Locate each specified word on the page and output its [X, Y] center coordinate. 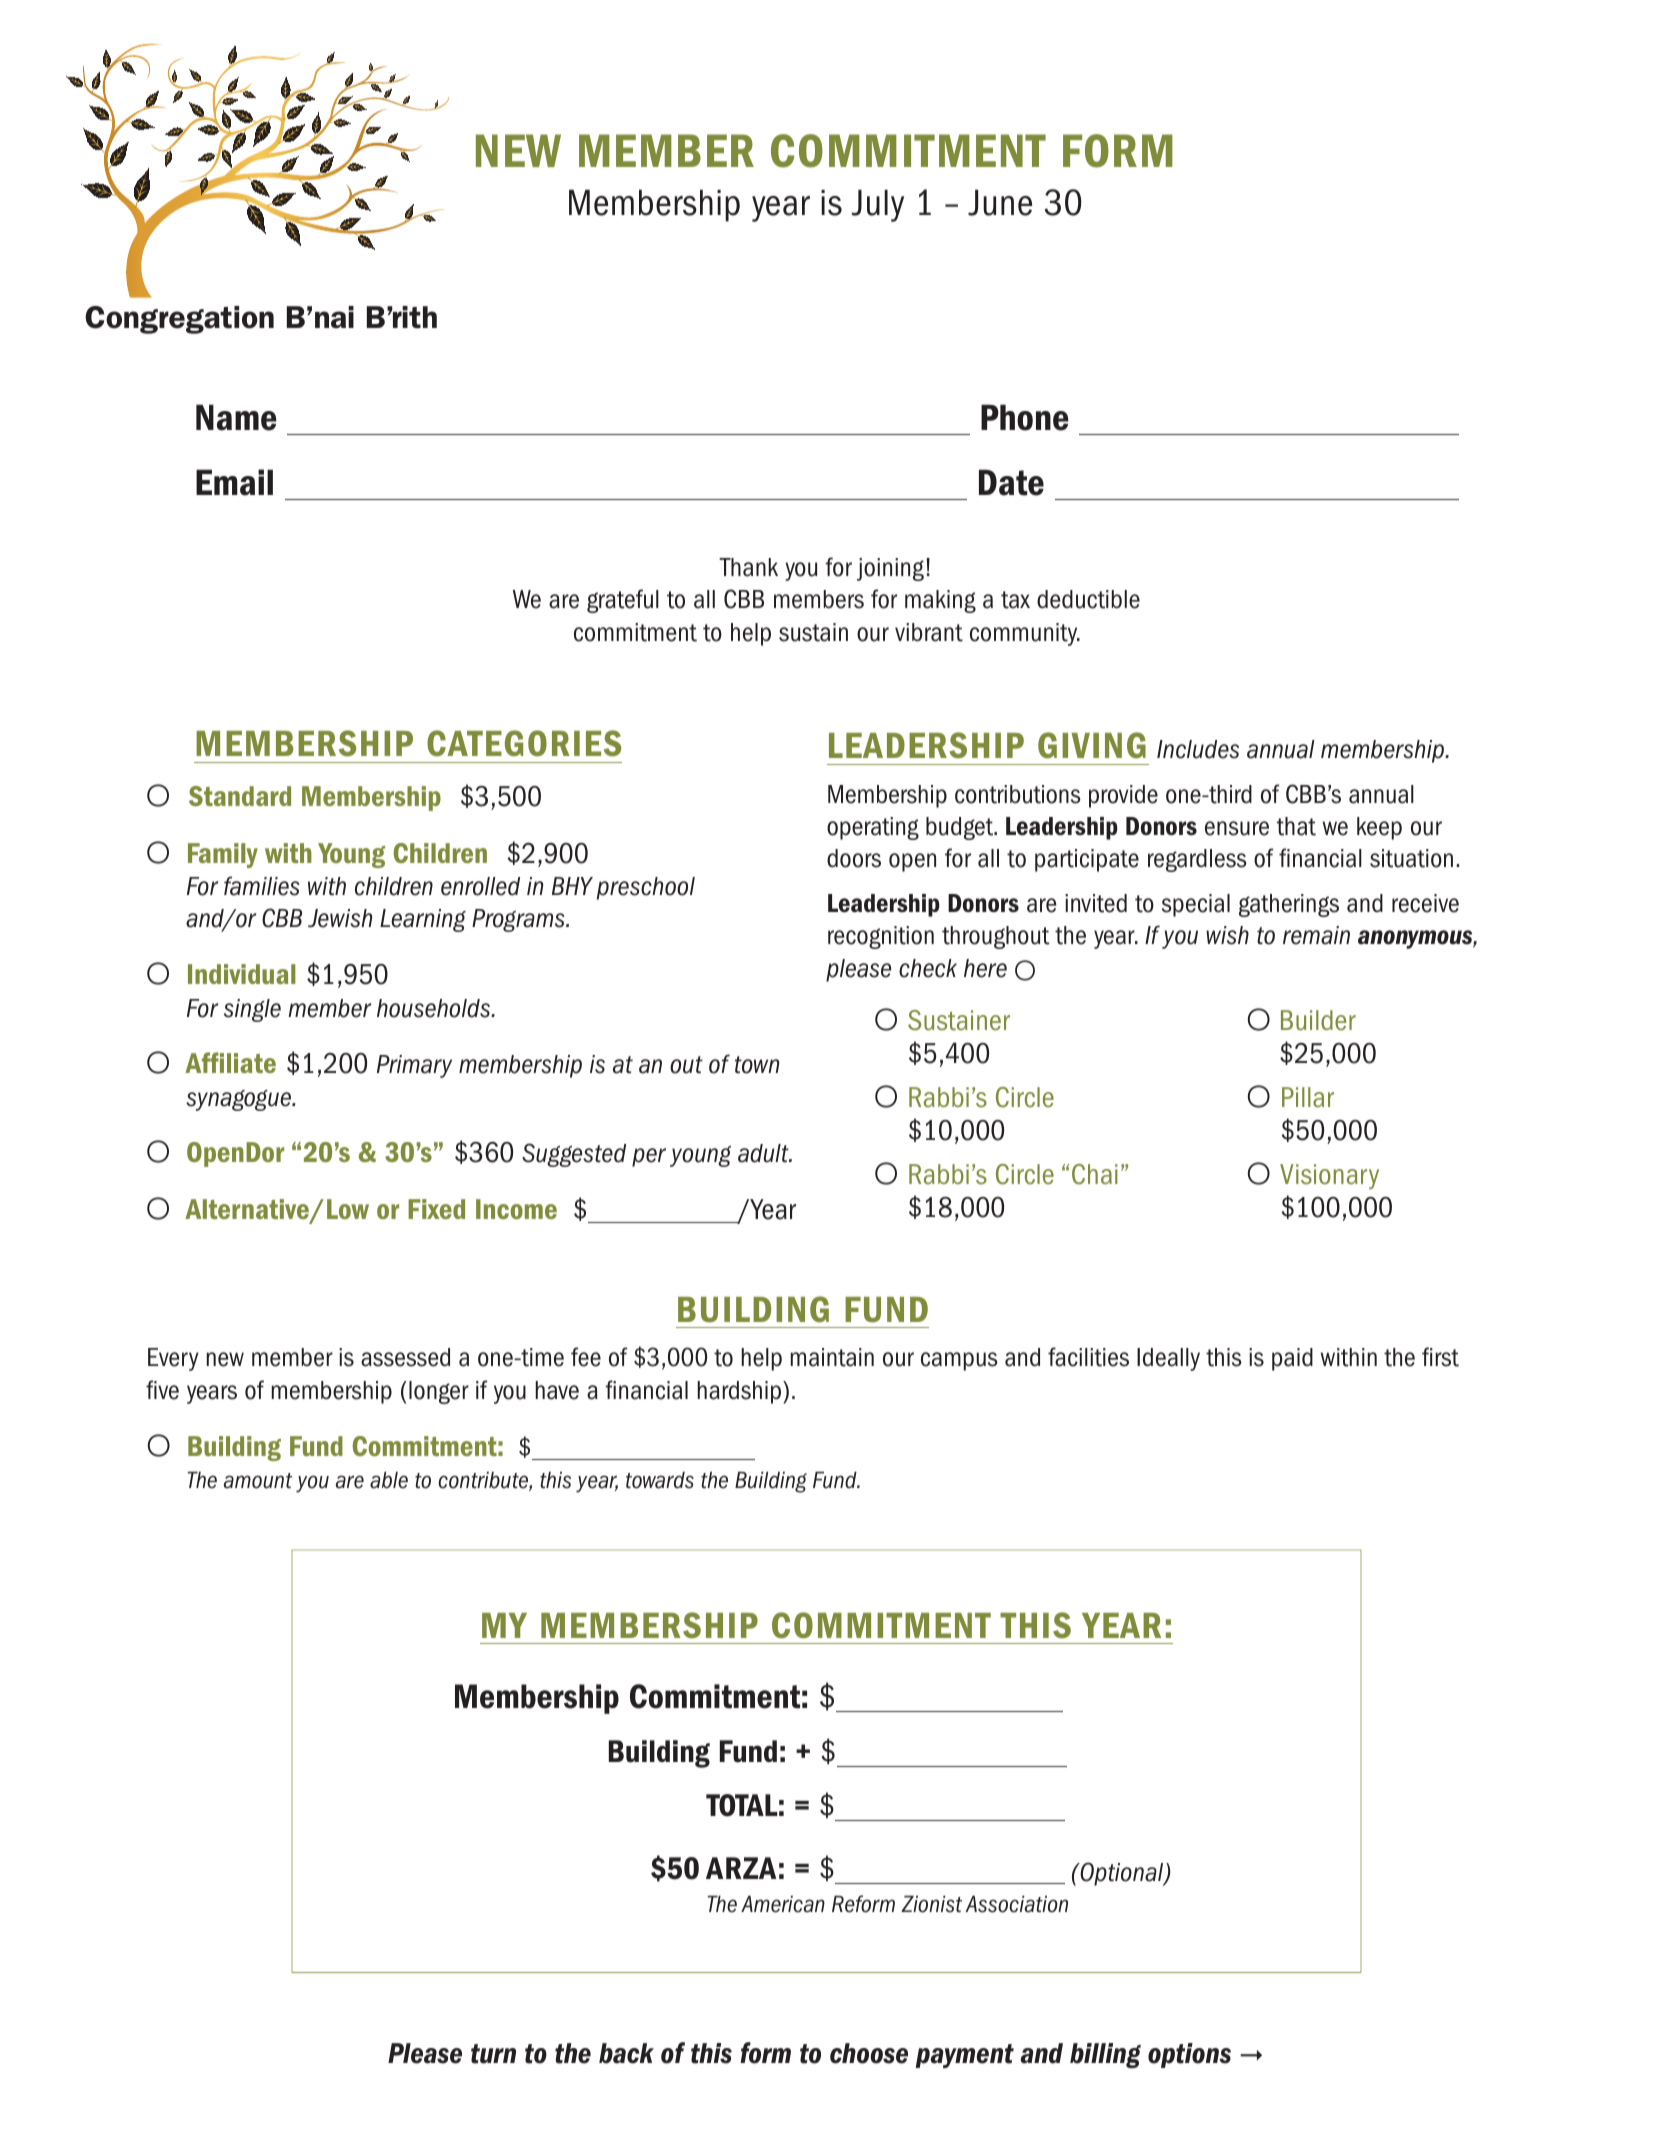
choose [869, 2053]
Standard [240, 796]
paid [1292, 1359]
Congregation [179, 320]
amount [258, 1481]
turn [493, 2054]
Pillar [1308, 1097]
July [878, 205]
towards [660, 1480]
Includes [1198, 749]
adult [764, 1153]
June [1000, 202]
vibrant [929, 632]
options [1189, 2055]
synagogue [239, 1100]
